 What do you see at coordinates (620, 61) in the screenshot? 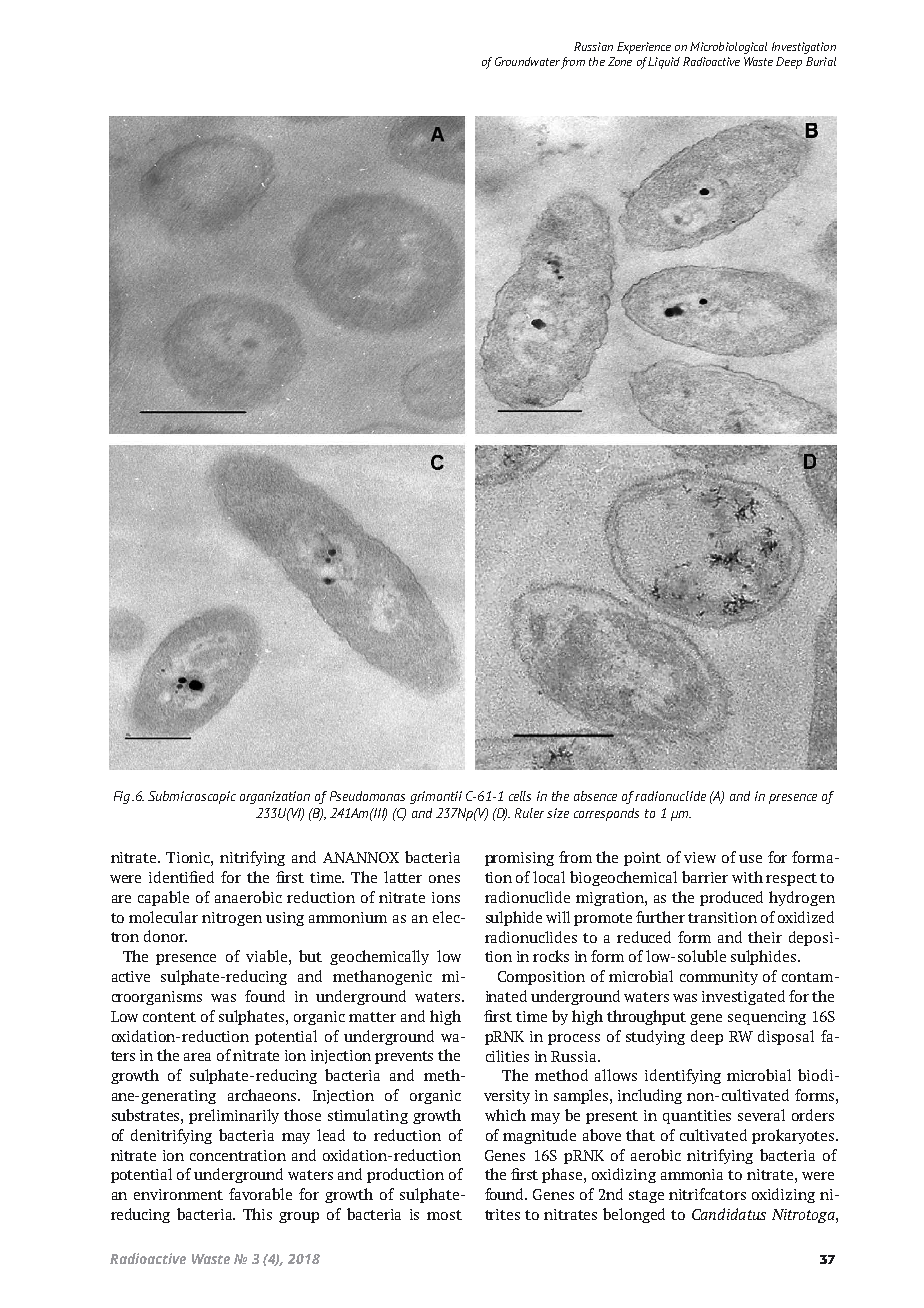
I see `Zone` at bounding box center [620, 61].
